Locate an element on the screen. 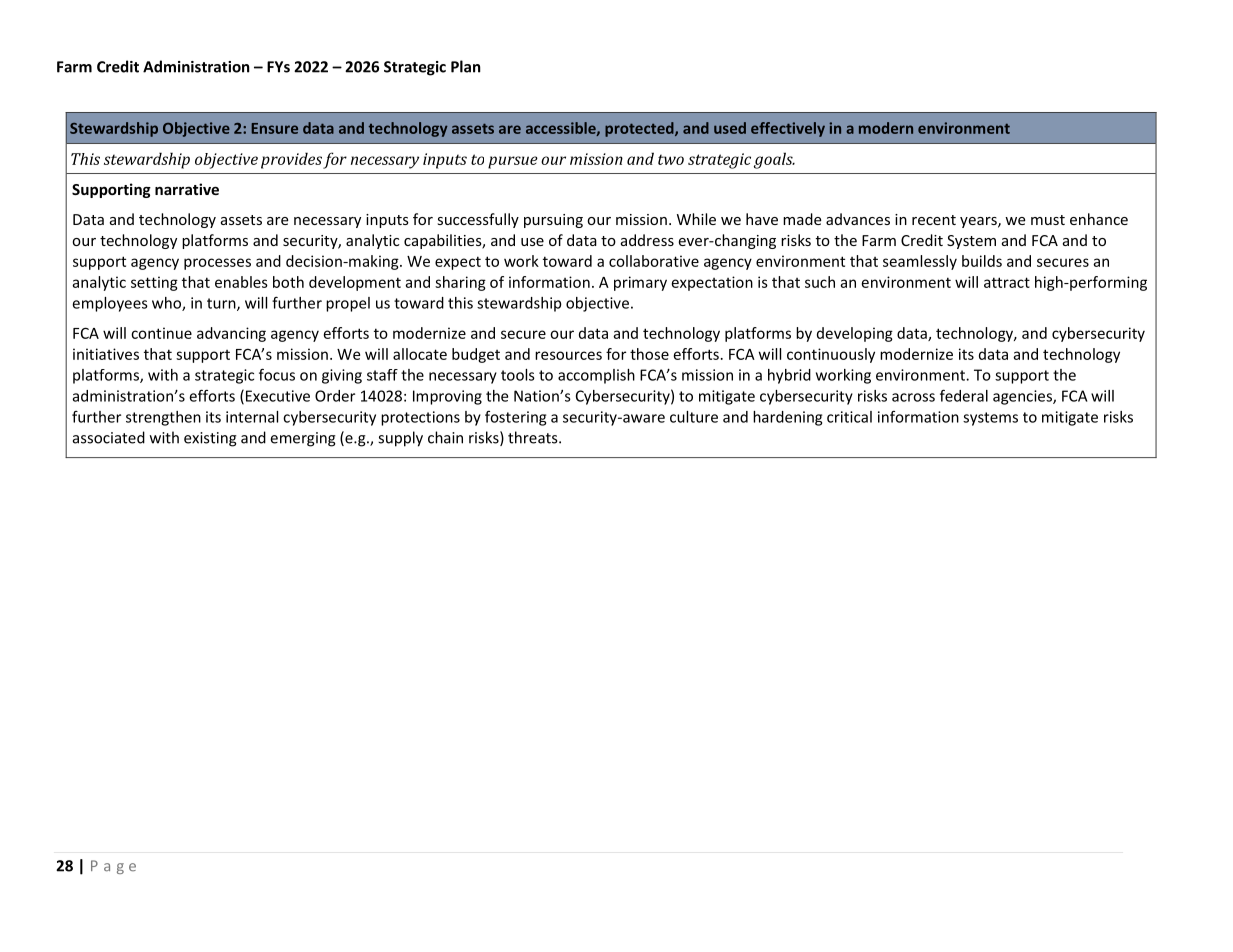 The image size is (1233, 952). recent is located at coordinates (934, 220).
